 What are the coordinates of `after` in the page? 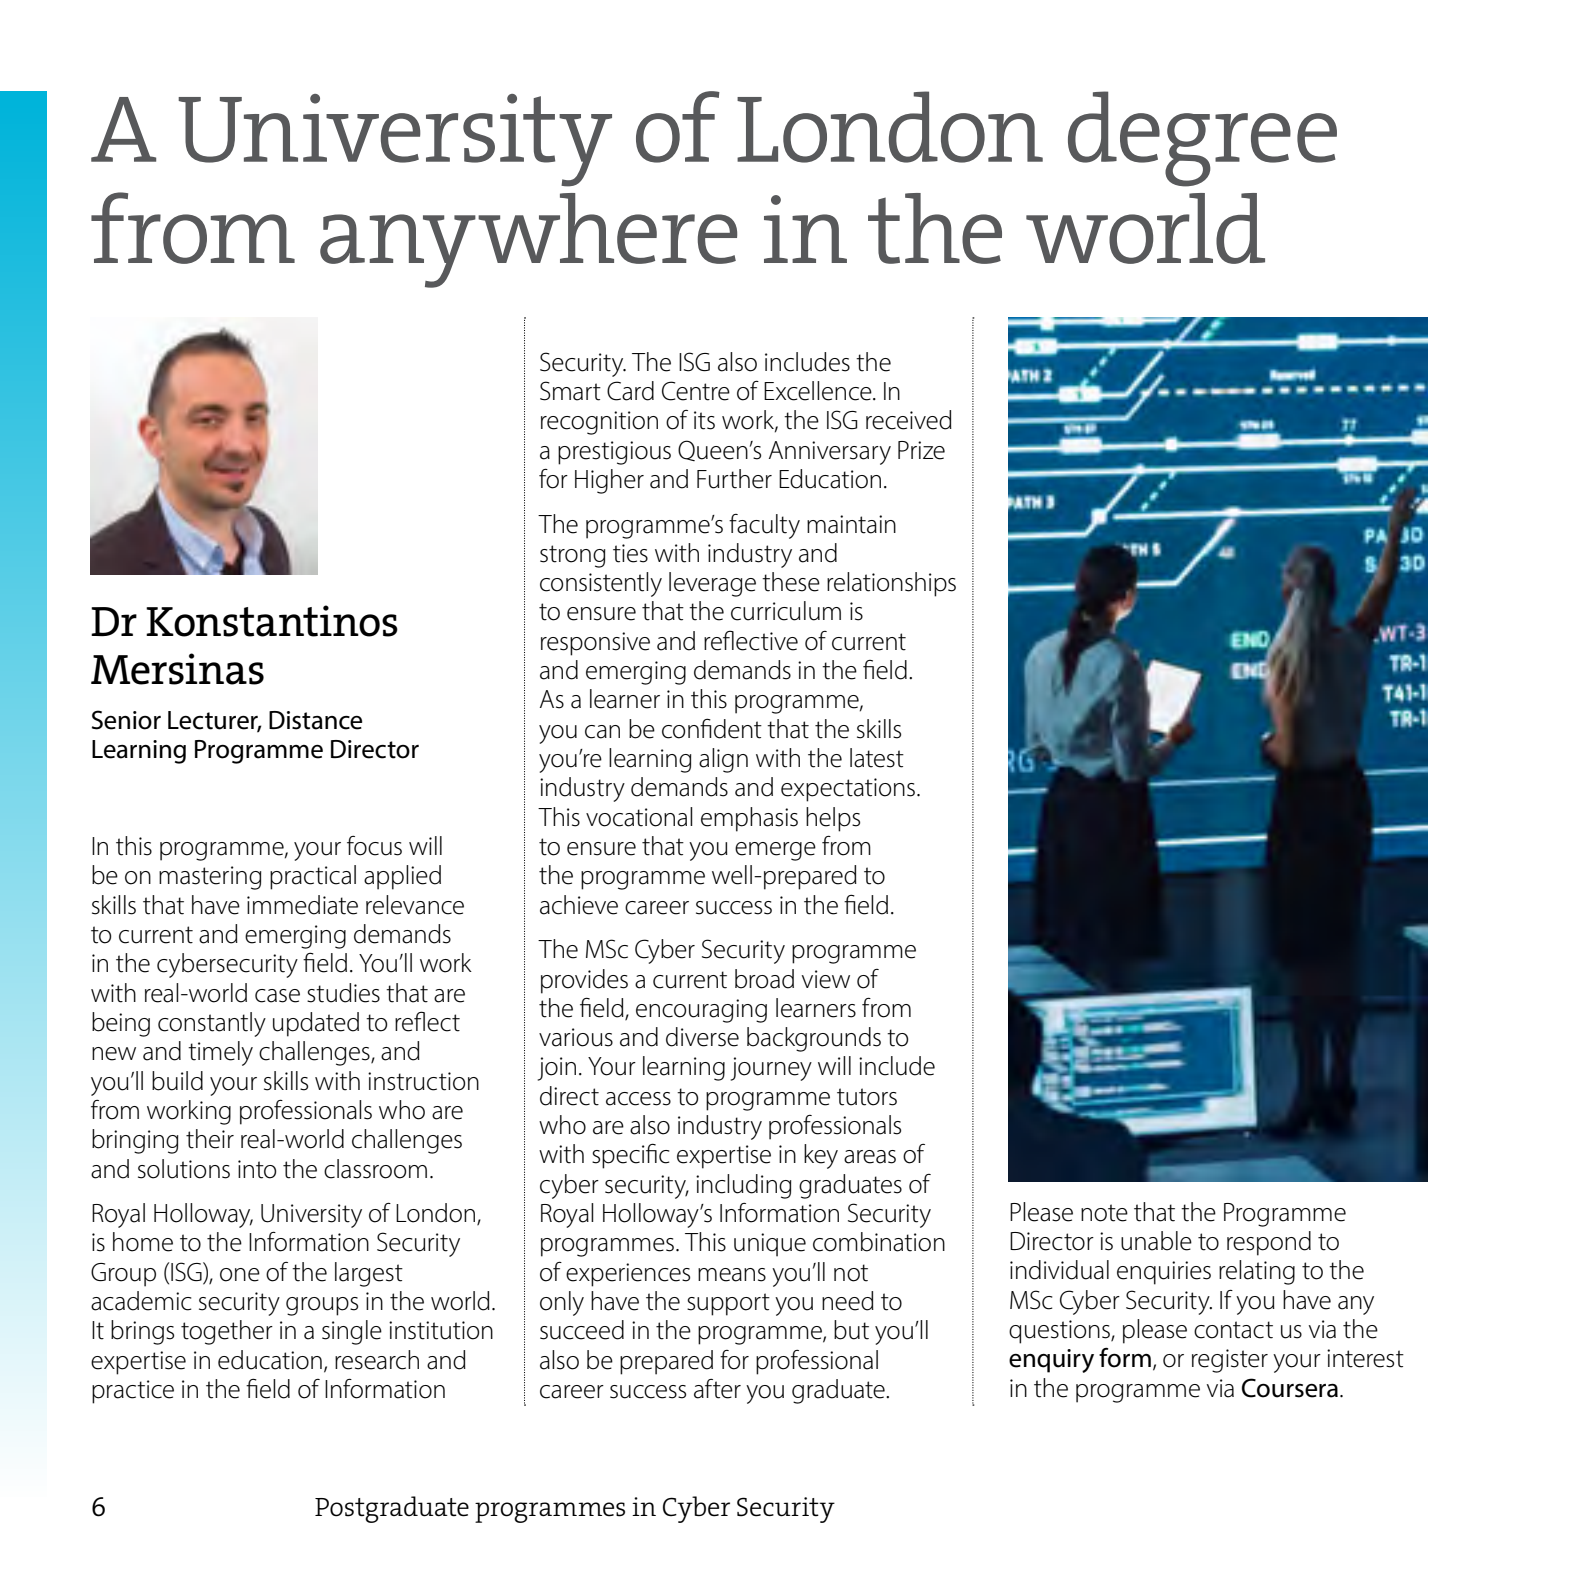 It's located at (717, 1389).
